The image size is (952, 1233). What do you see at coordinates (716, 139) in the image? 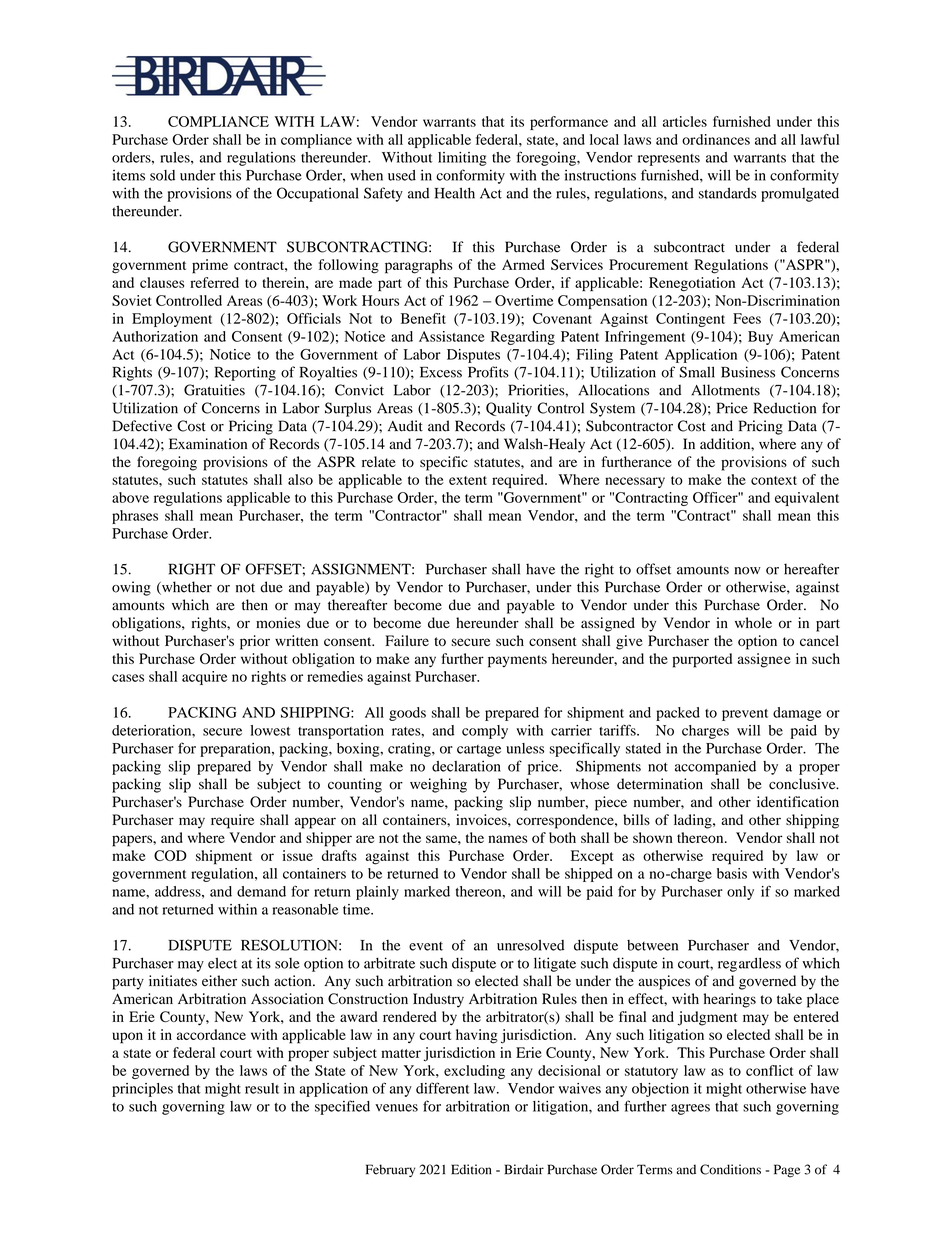
I see `ordinances` at bounding box center [716, 139].
